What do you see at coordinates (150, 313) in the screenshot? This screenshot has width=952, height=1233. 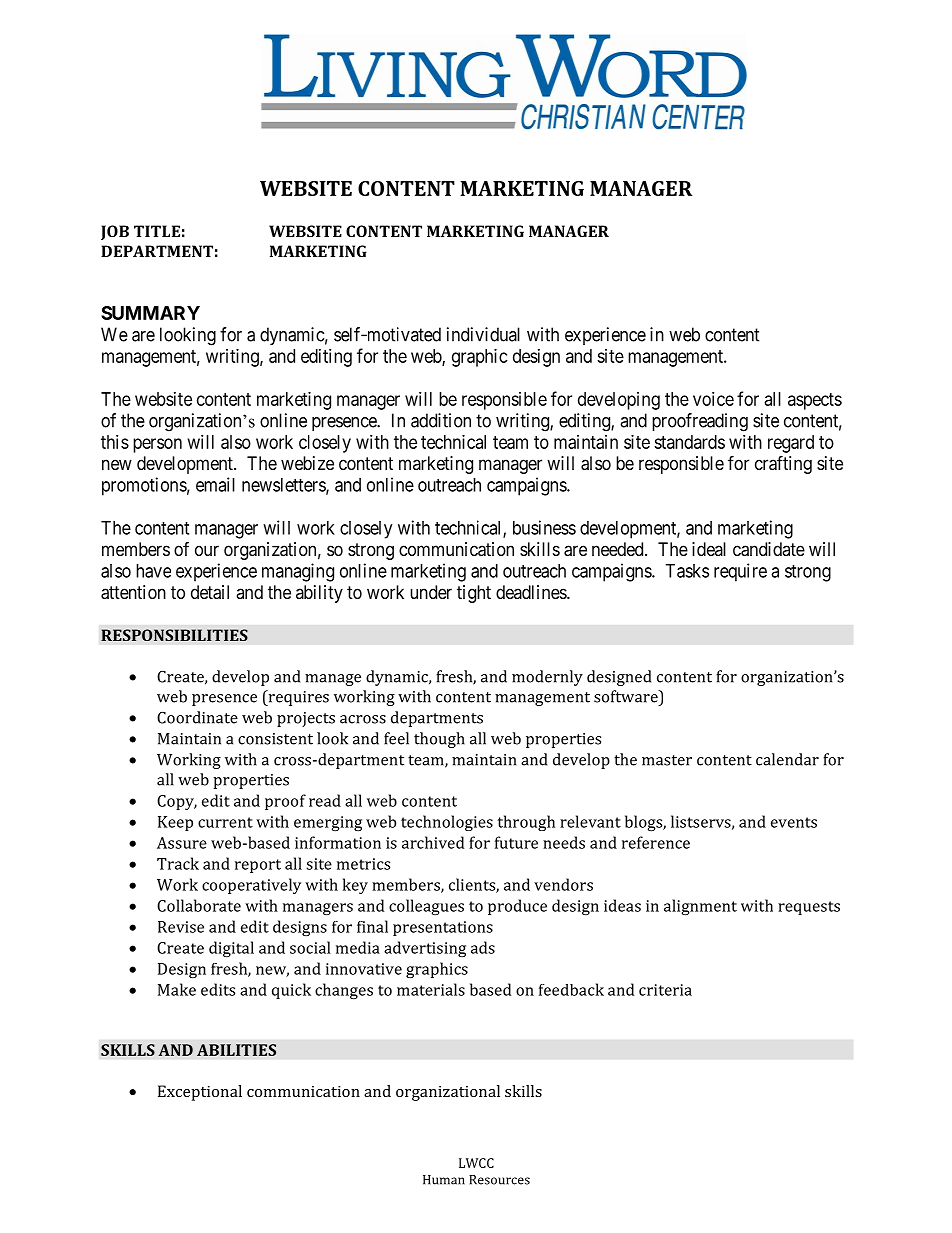 I see `SUMMARY` at bounding box center [150, 313].
